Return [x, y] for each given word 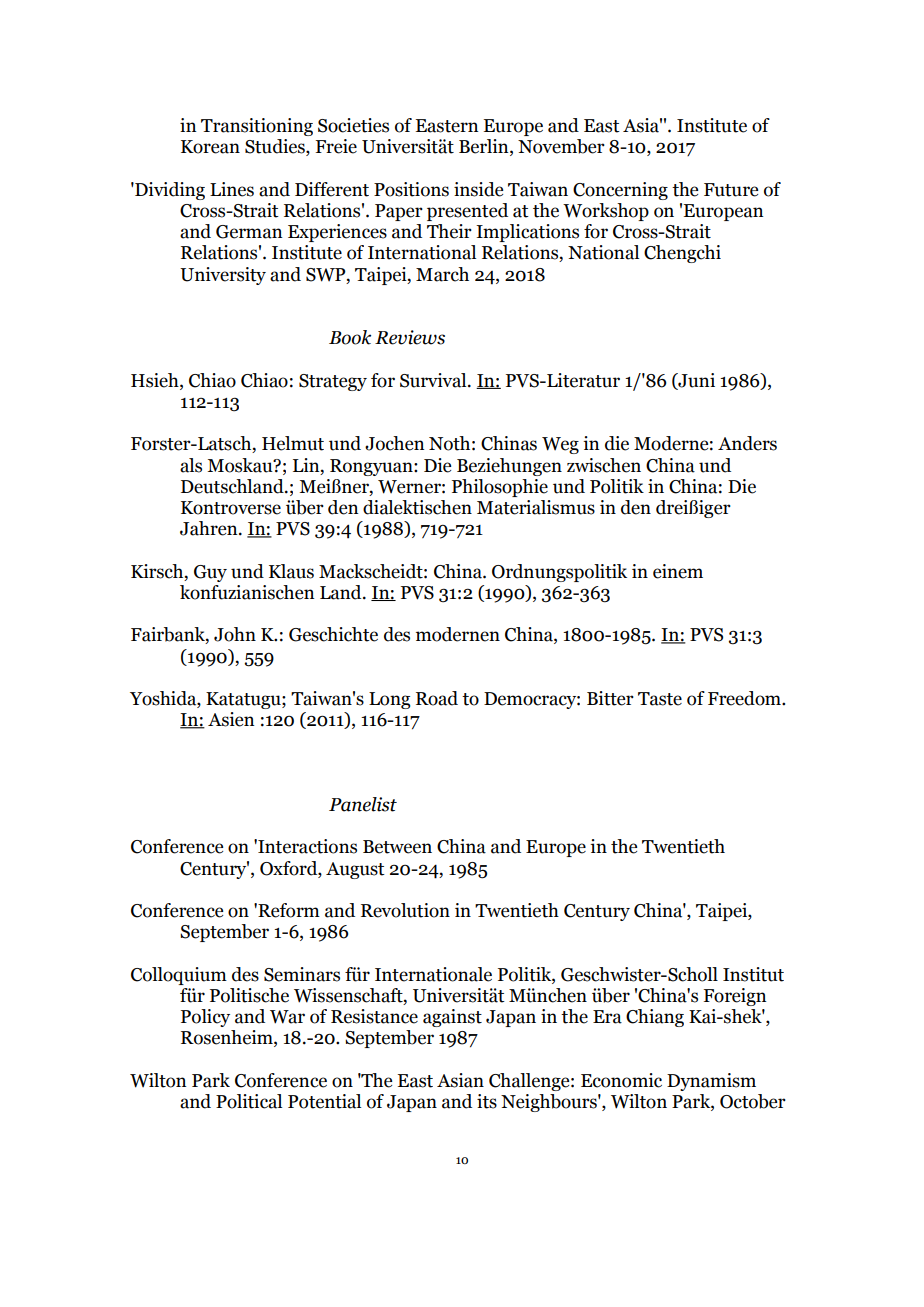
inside [478, 189]
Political [249, 1101]
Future [731, 190]
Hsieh [156, 380]
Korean [210, 147]
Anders [747, 443]
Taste [660, 699]
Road [437, 698]
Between [397, 847]
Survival [434, 380]
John [235, 634]
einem [678, 571]
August [355, 870]
